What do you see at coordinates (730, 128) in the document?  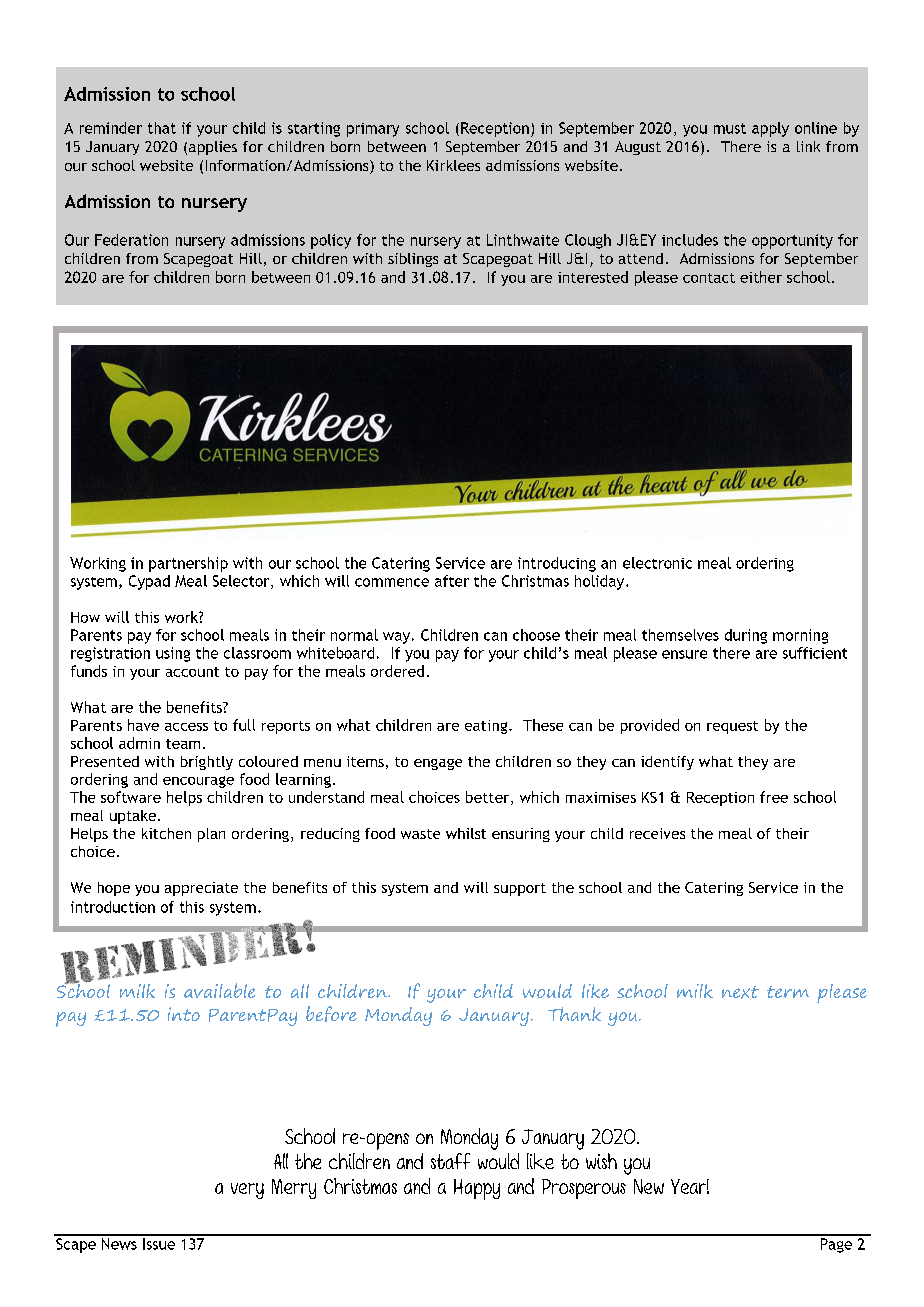 I see `must` at bounding box center [730, 128].
